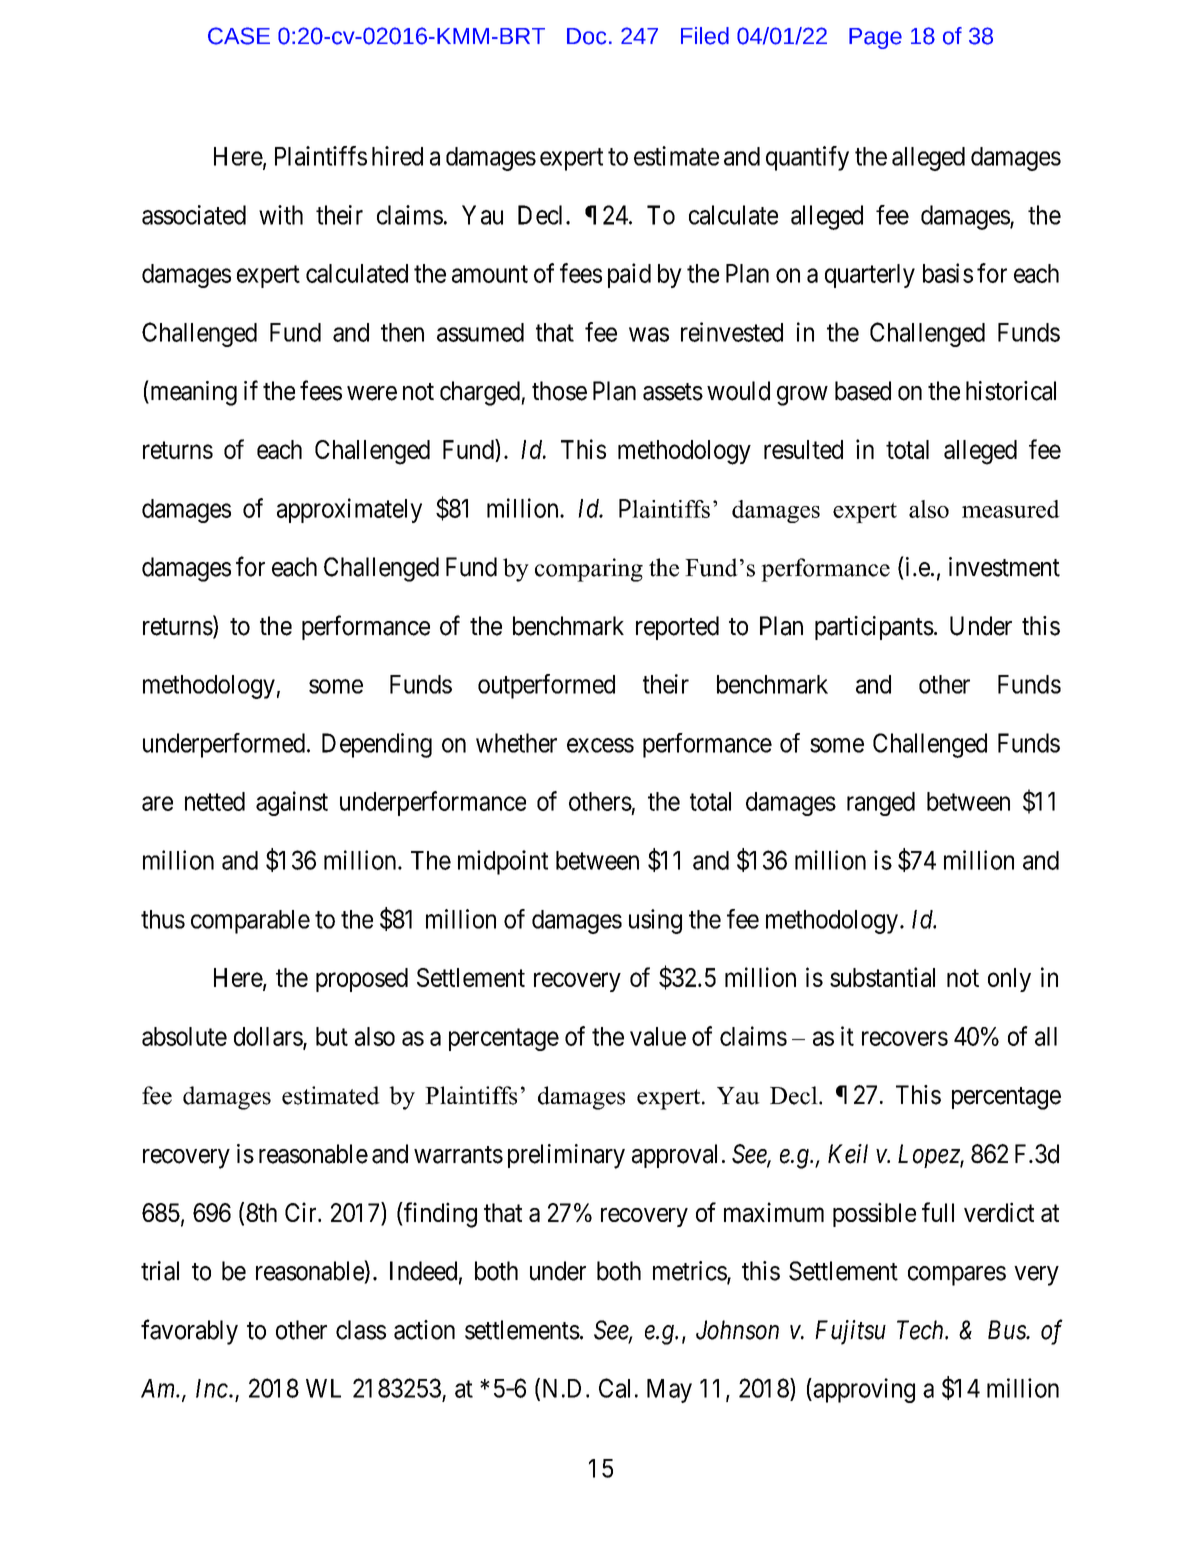 This page has height=1554, width=1201. Describe the element at coordinates (213, 1388) in the page. I see `Inc` at that location.
